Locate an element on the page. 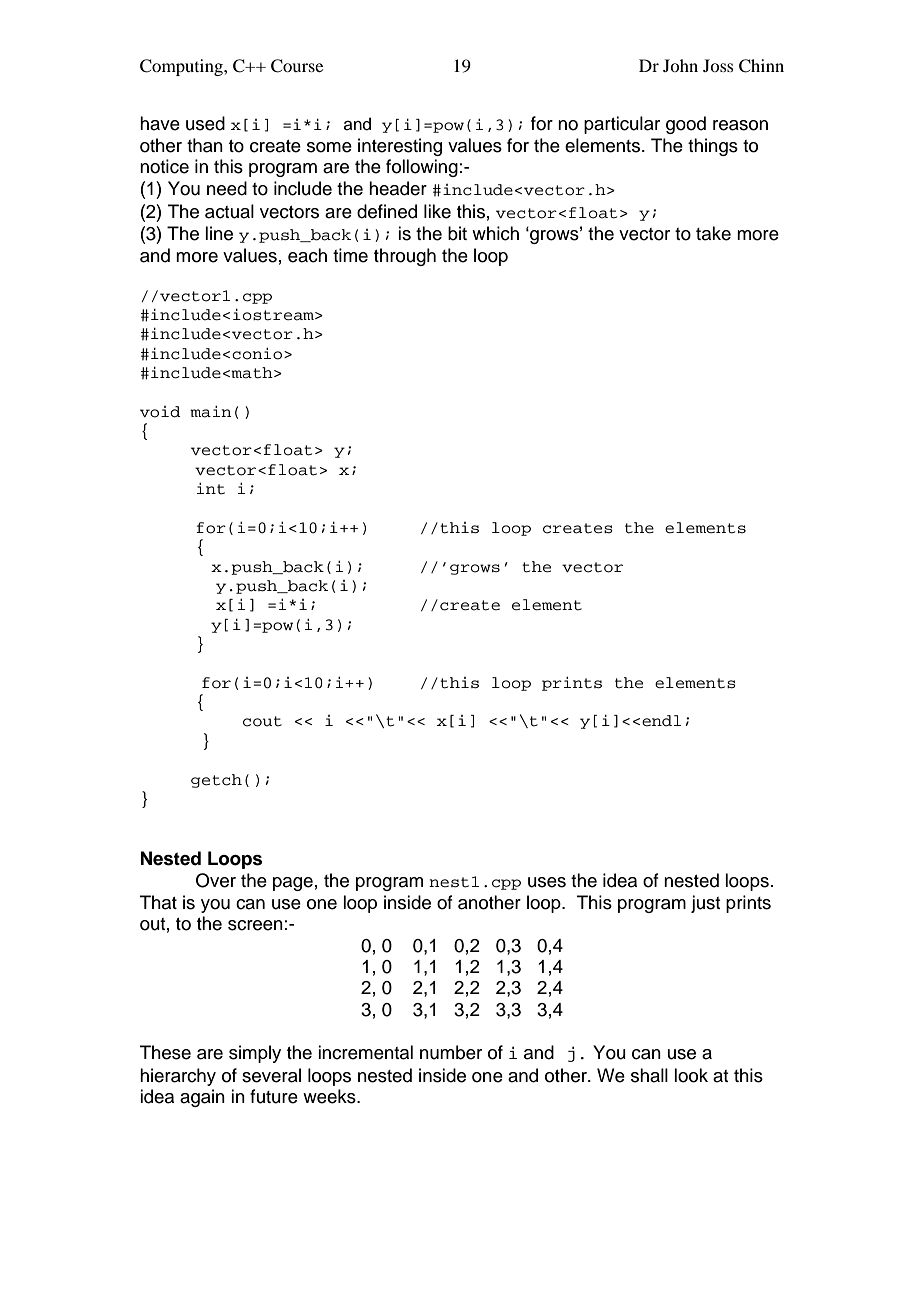  interesting is located at coordinates (400, 147).
